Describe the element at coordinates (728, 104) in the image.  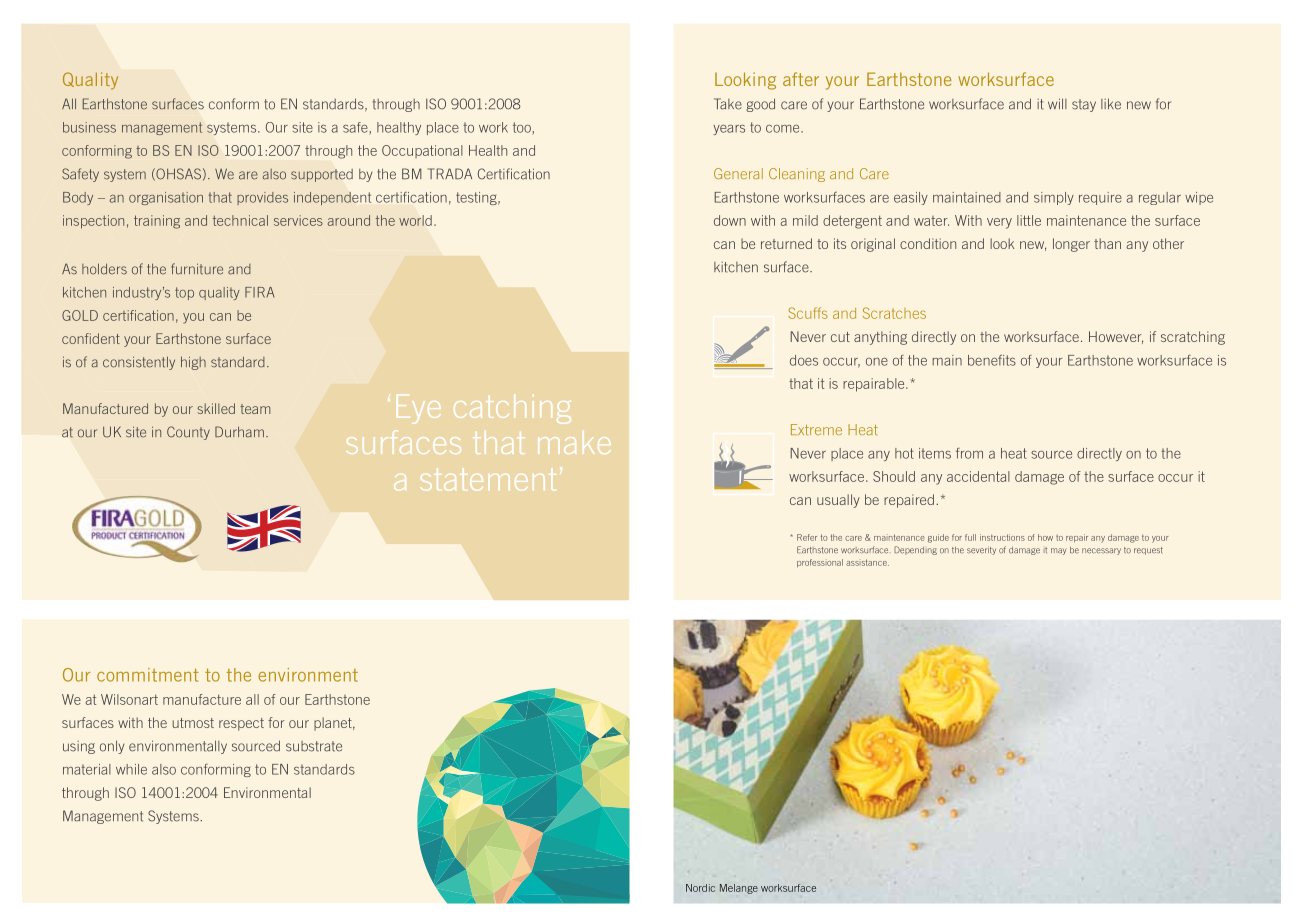
I see `Take` at that location.
